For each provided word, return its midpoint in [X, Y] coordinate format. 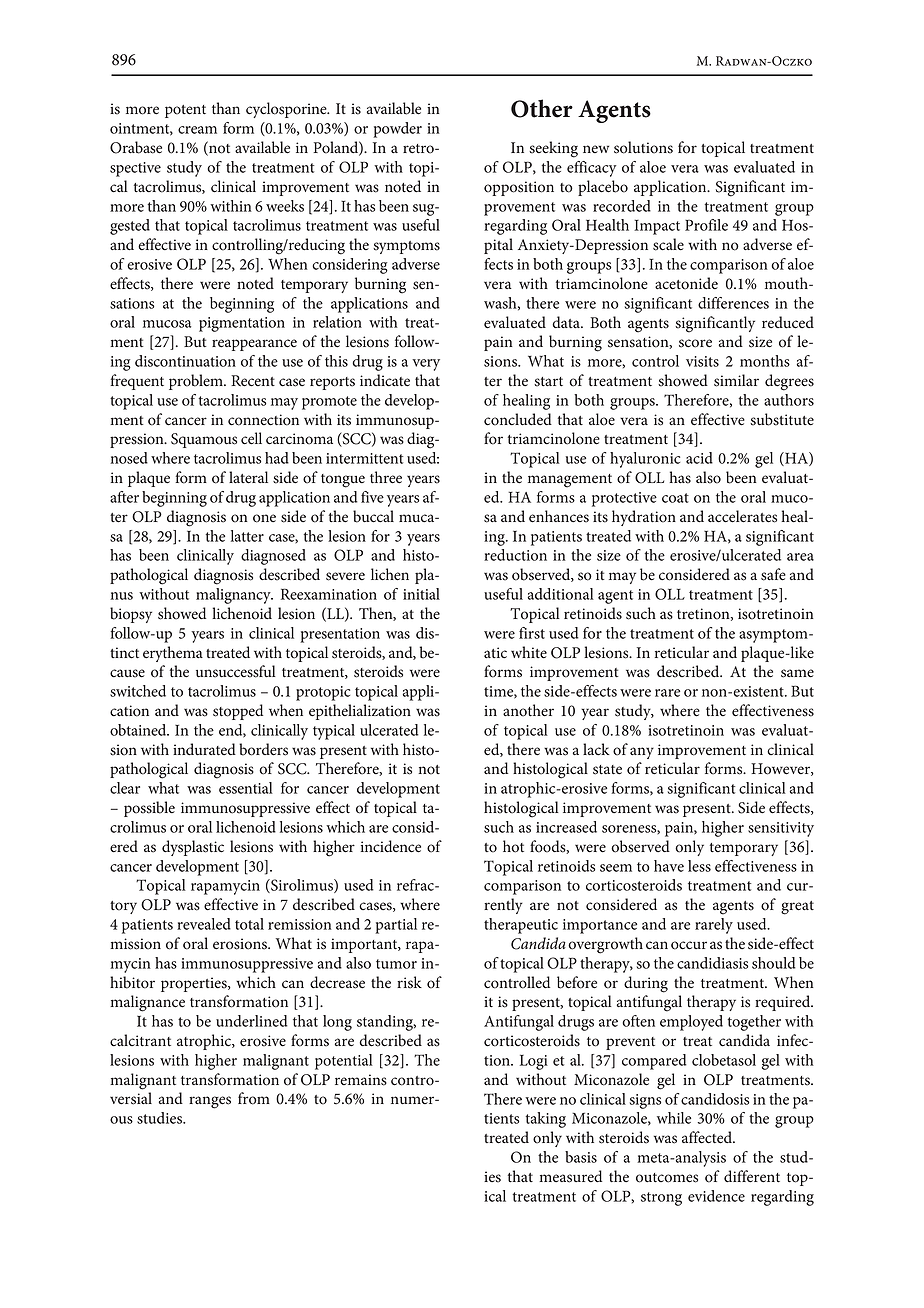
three [386, 477]
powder [397, 130]
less [699, 866]
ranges [210, 1102]
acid [699, 458]
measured [570, 1176]
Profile [706, 225]
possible [149, 809]
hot [513, 846]
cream [197, 130]
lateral [248, 477]
